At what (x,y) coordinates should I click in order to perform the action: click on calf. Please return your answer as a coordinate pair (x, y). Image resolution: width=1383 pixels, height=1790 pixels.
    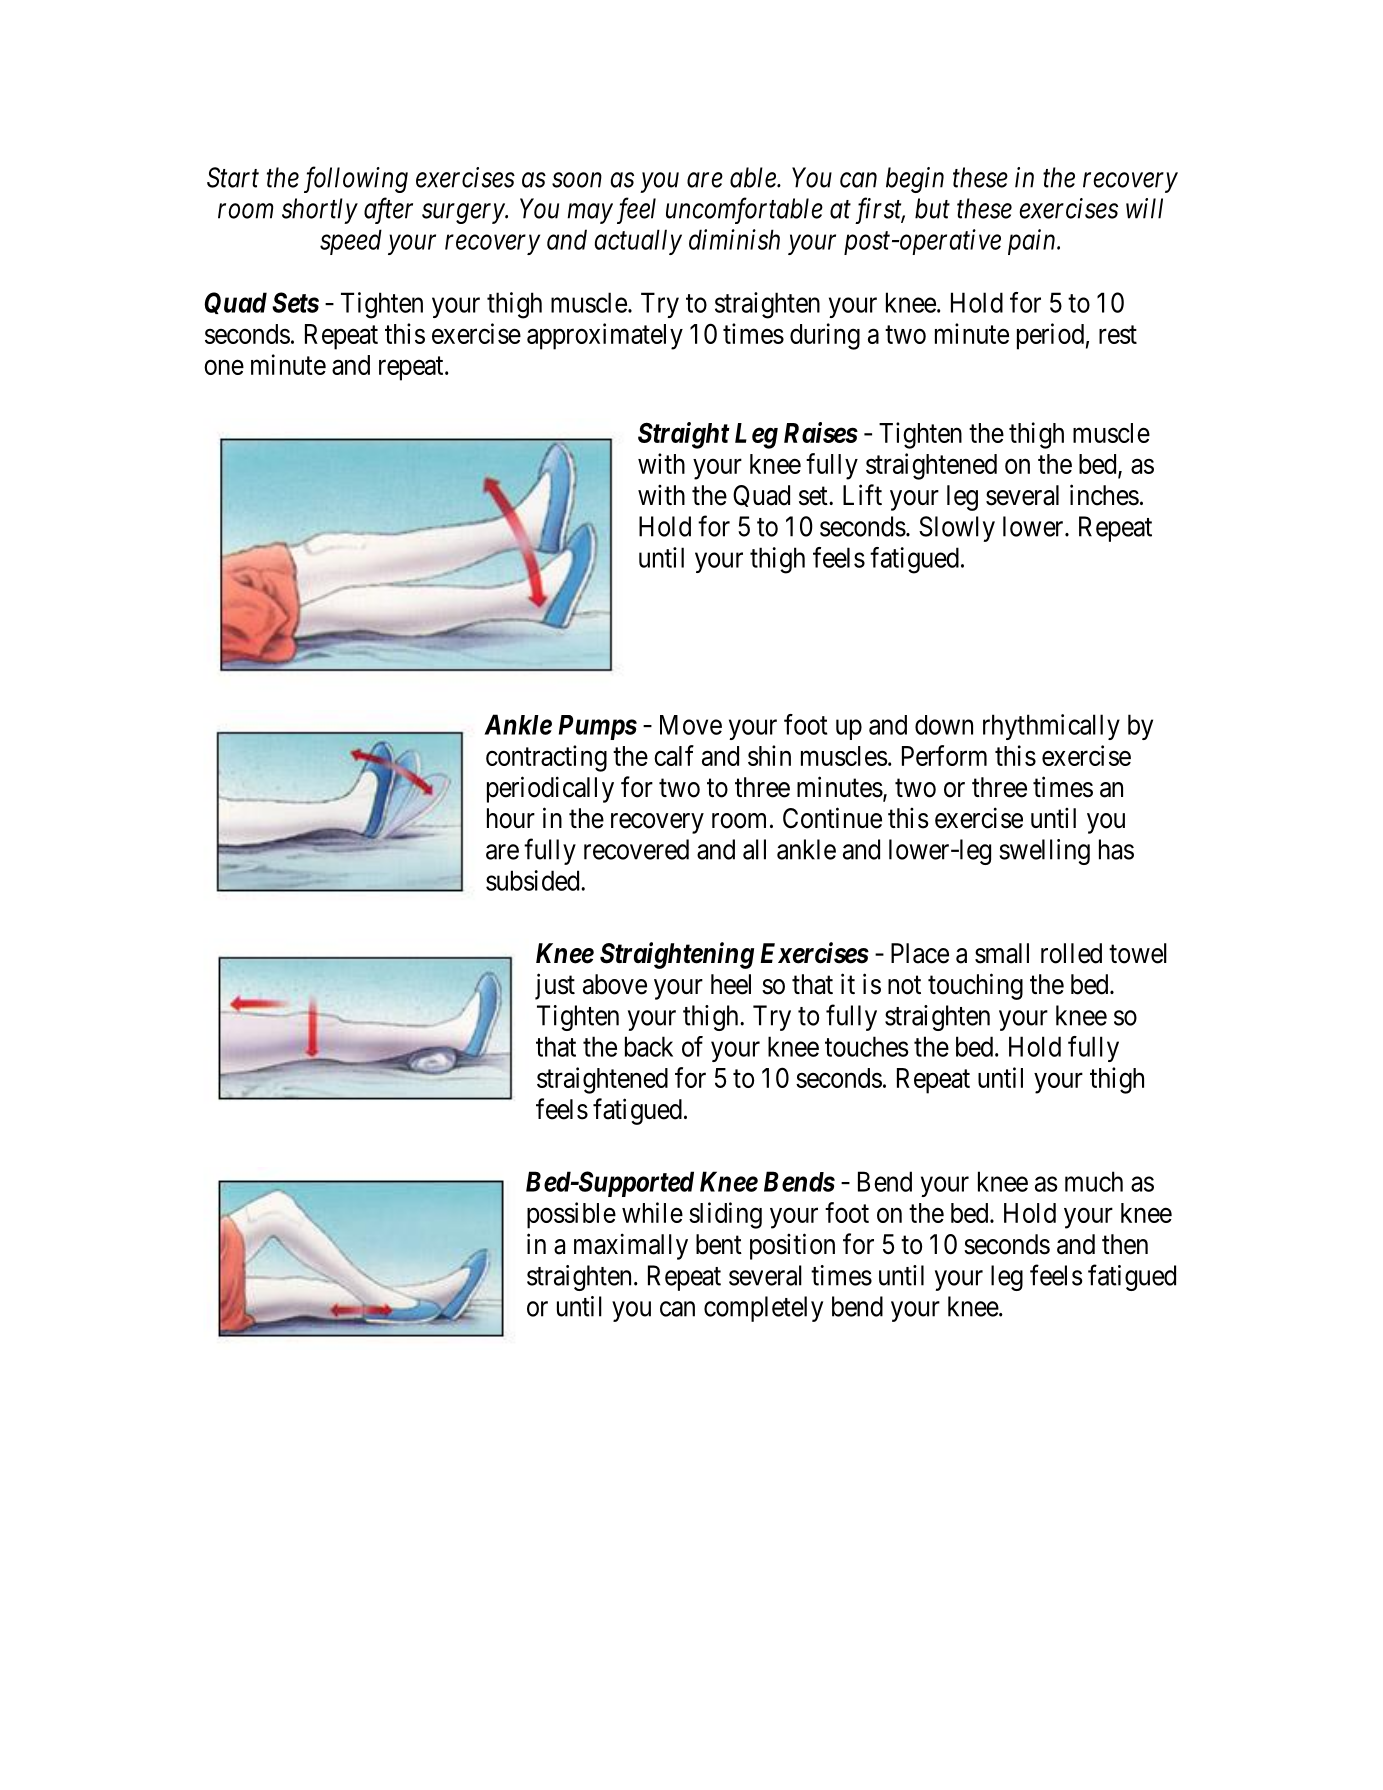
    Looking at the image, I should click on (674, 755).
